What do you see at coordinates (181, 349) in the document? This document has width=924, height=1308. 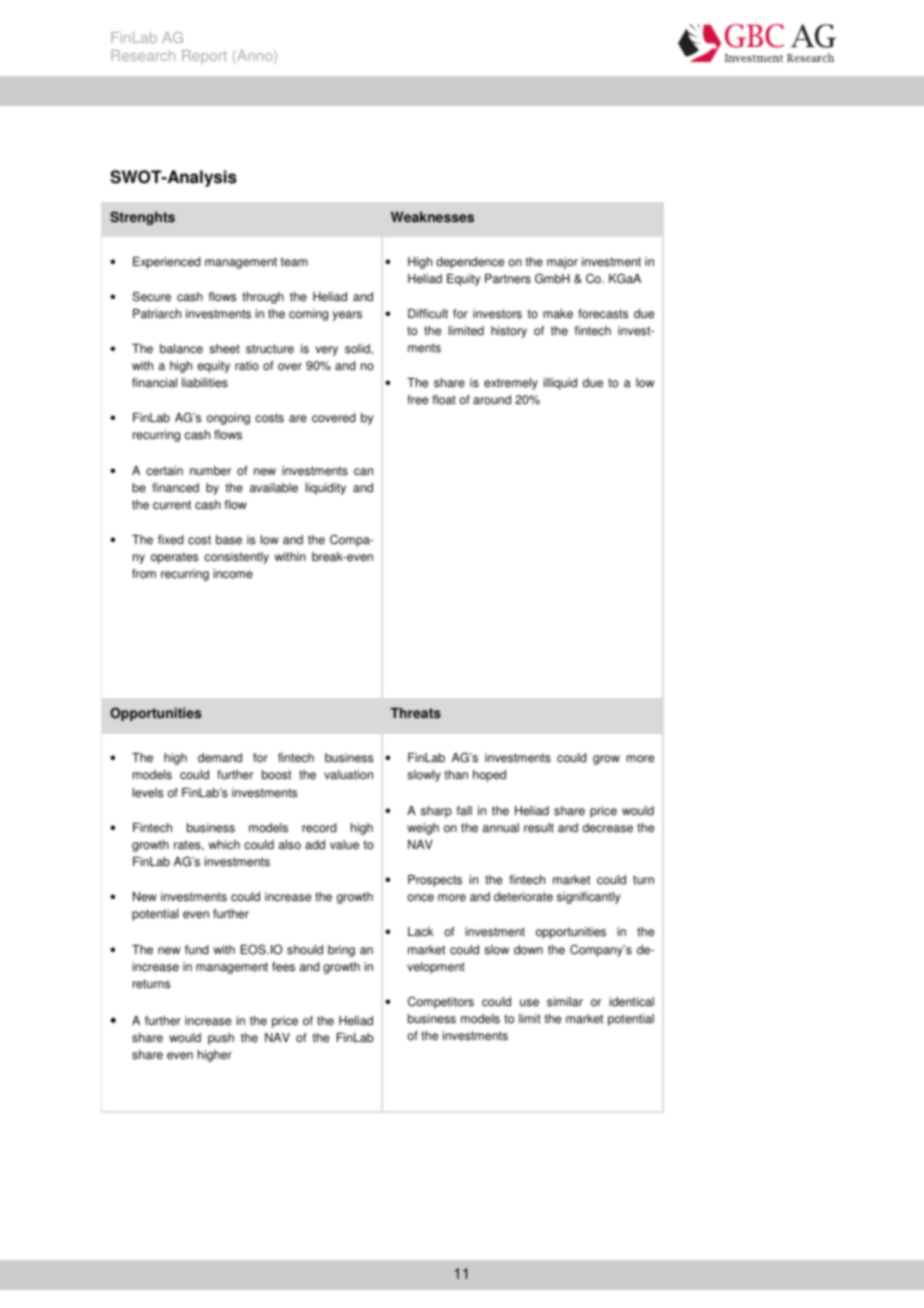 I see `balance` at bounding box center [181, 349].
